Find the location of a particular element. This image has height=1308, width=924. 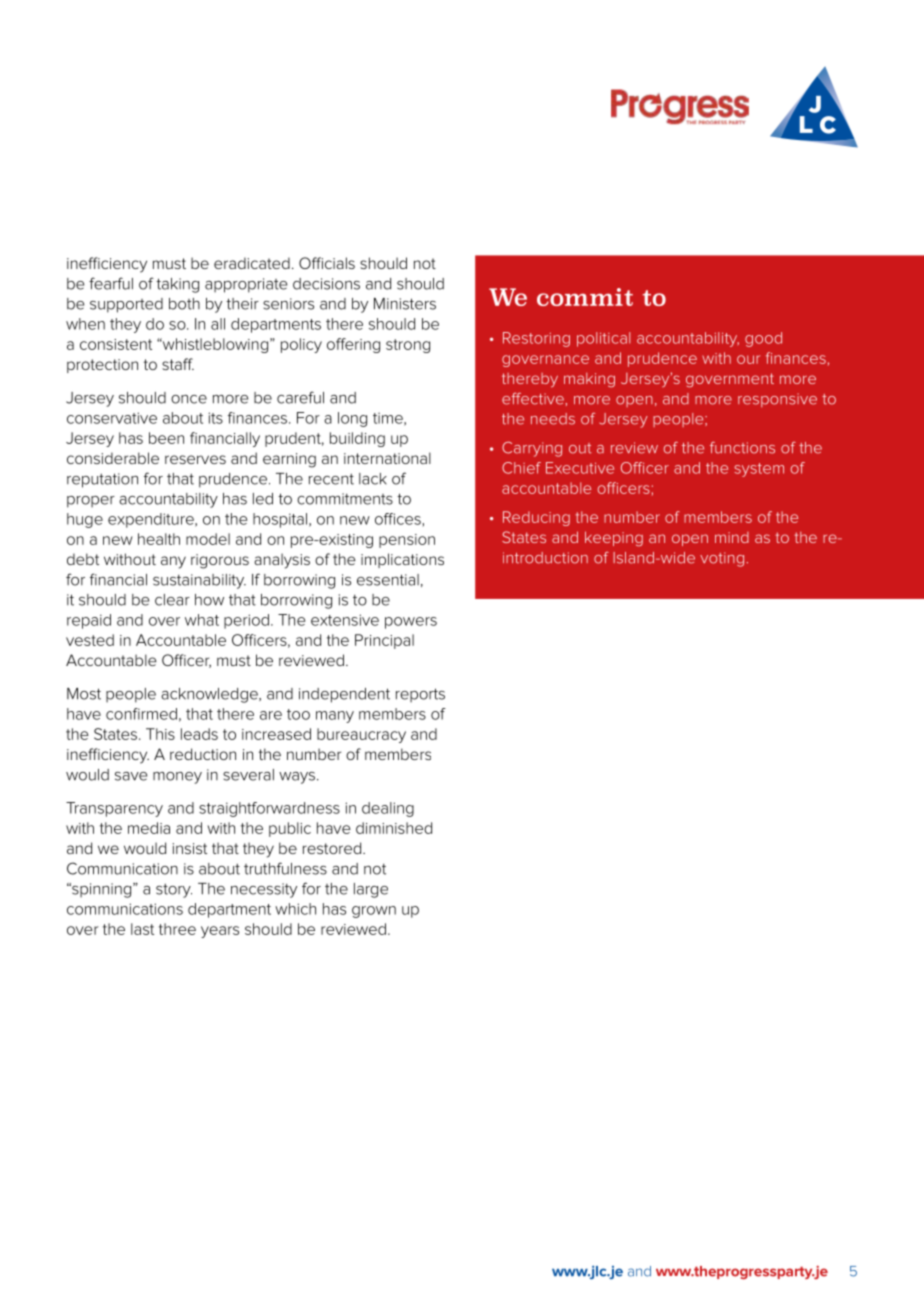

confirmed is located at coordinates (141, 714).
